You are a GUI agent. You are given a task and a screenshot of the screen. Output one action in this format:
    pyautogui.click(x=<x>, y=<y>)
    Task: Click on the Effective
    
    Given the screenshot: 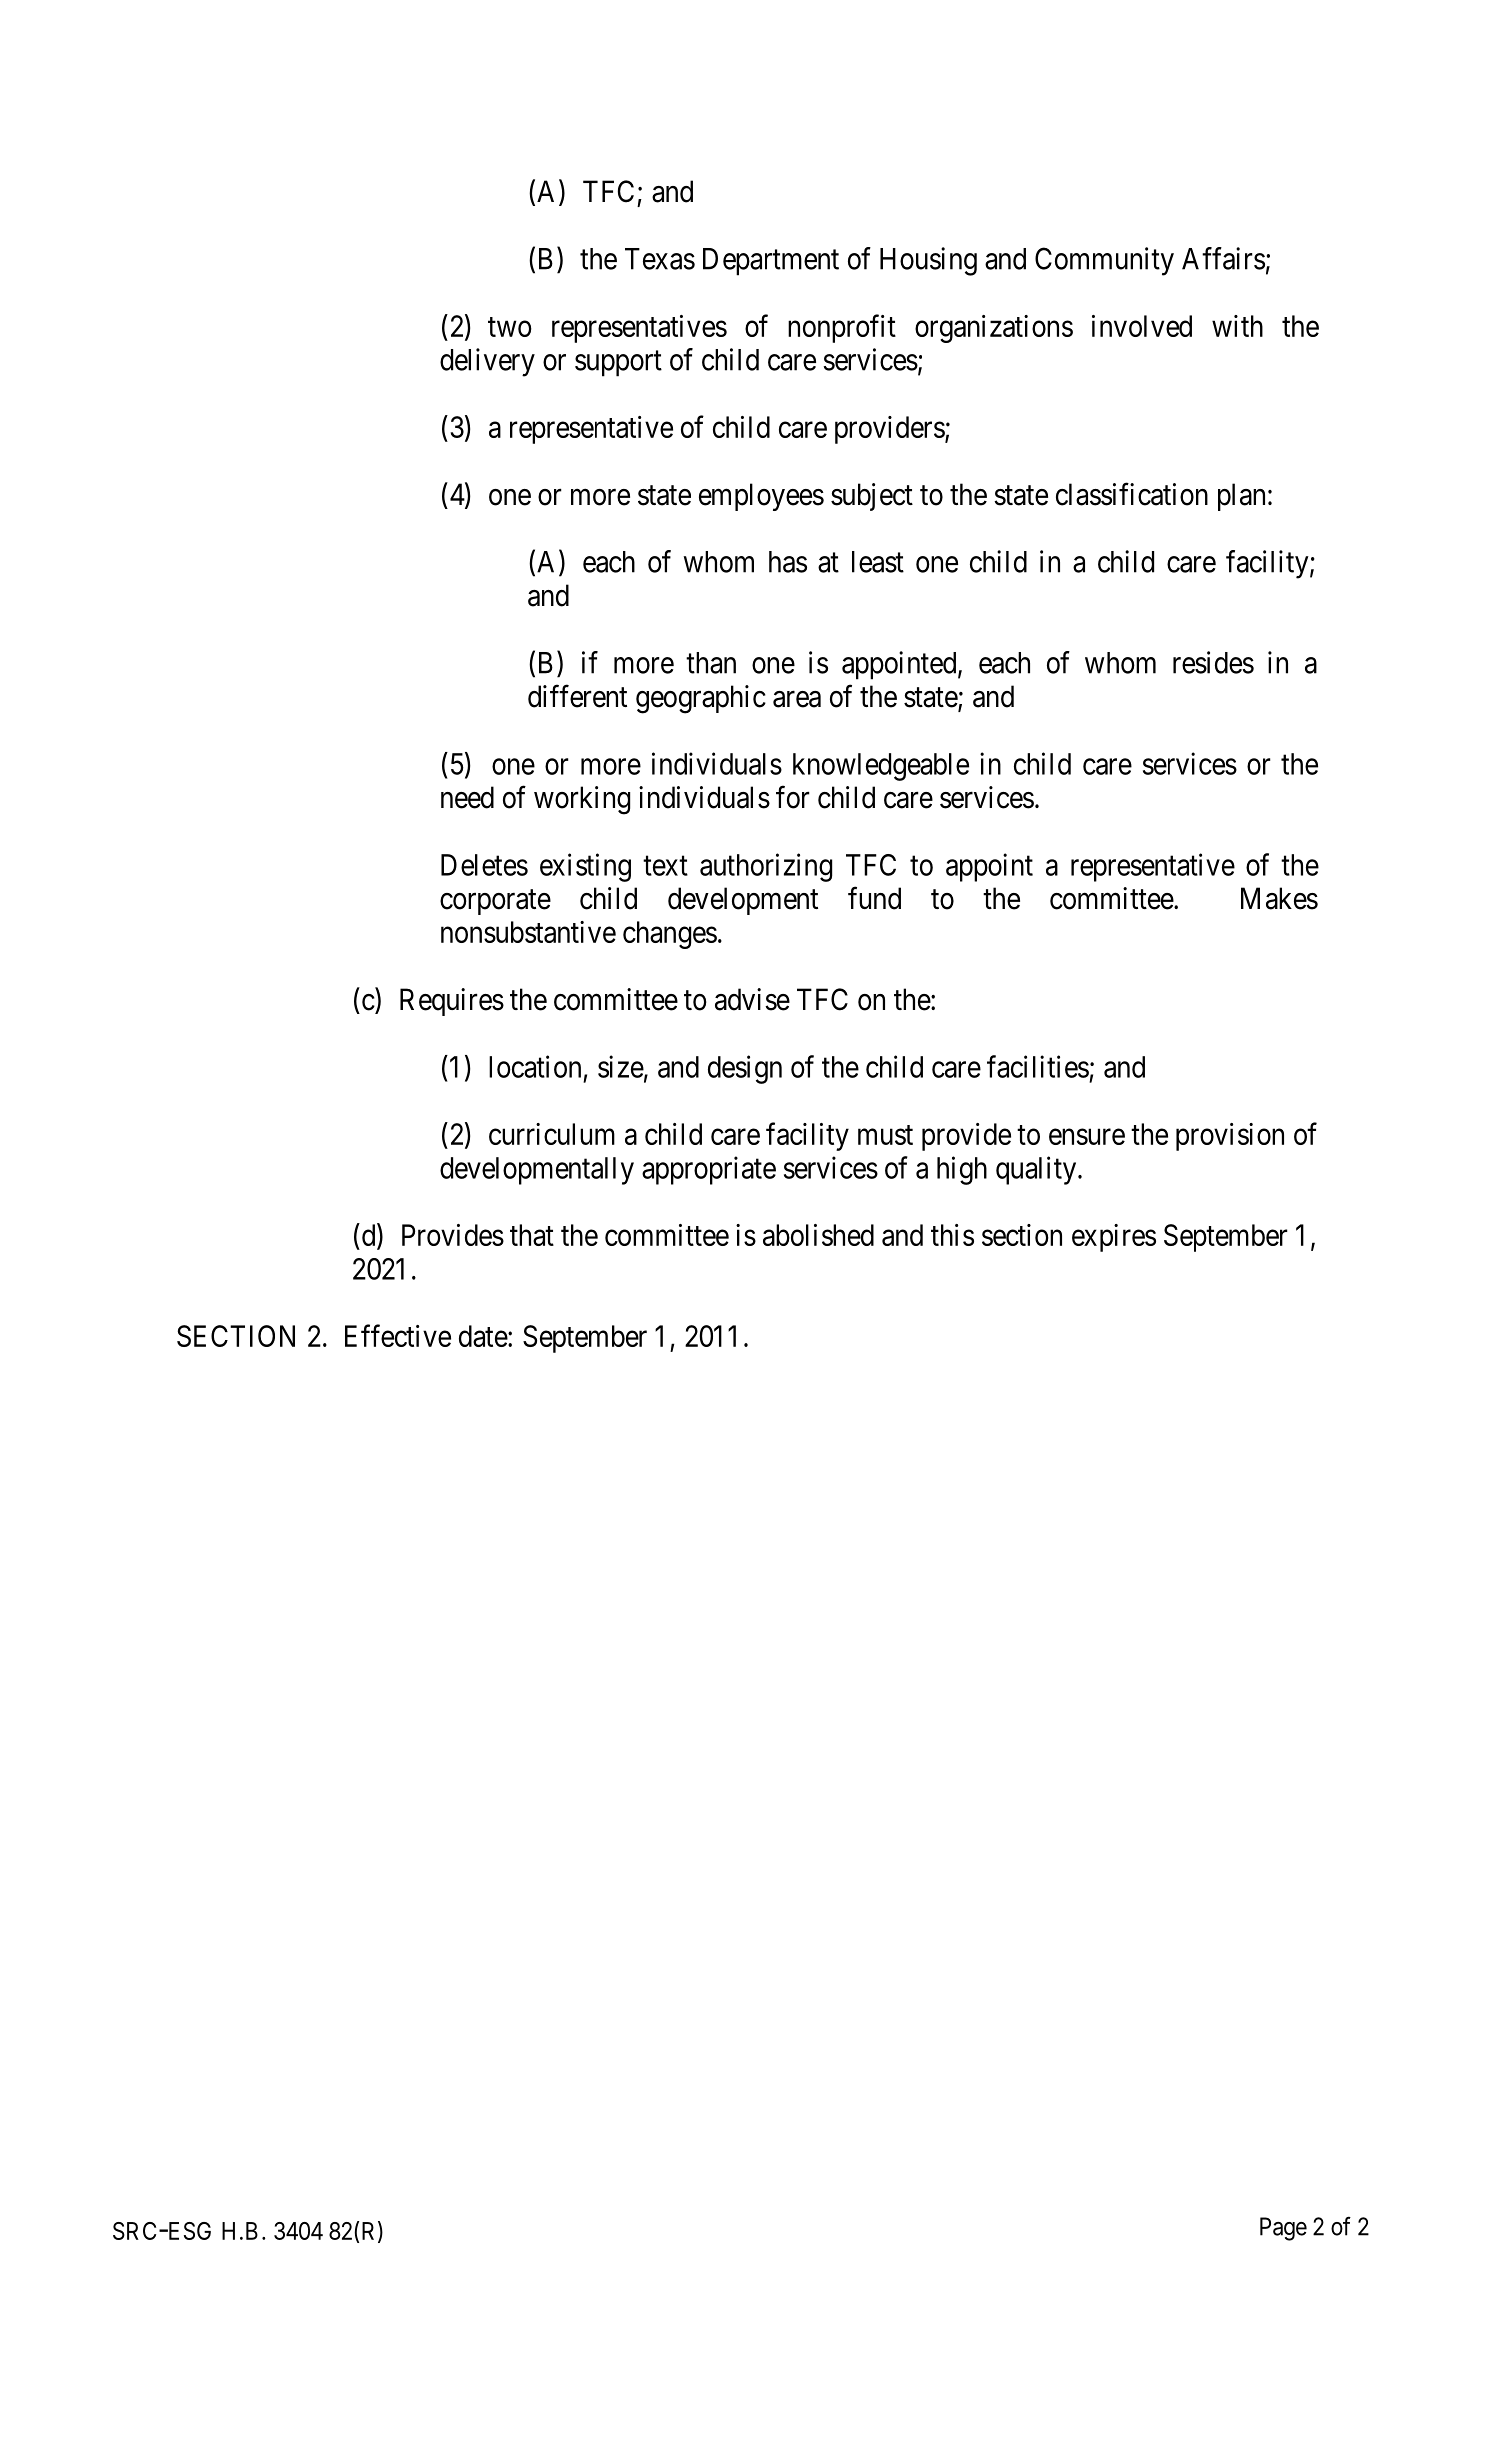 What is the action you would take?
    pyautogui.click(x=398, y=1335)
